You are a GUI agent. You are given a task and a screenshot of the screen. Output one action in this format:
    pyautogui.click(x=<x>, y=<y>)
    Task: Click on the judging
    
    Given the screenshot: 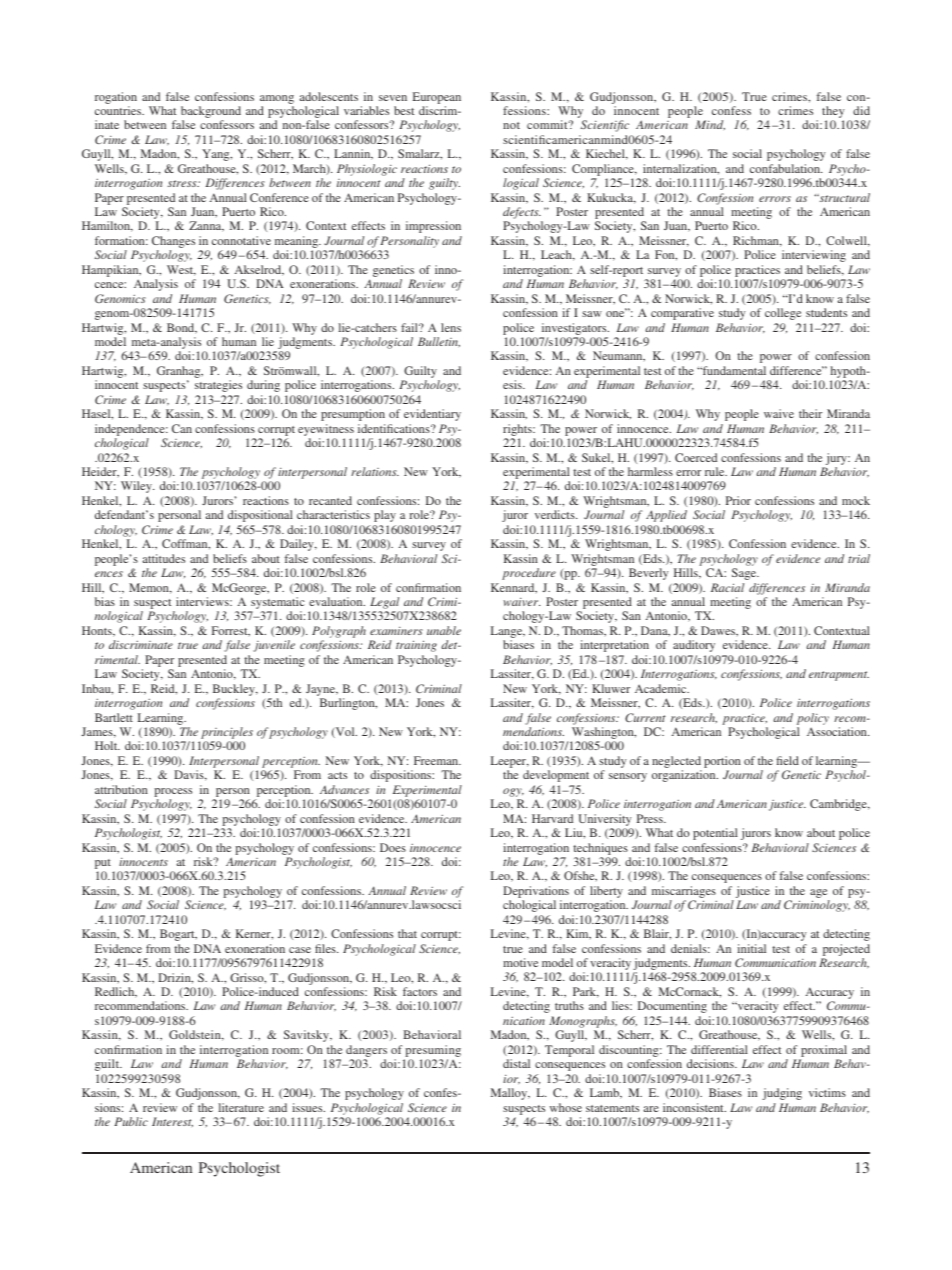 What is the action you would take?
    pyautogui.click(x=782, y=1094)
